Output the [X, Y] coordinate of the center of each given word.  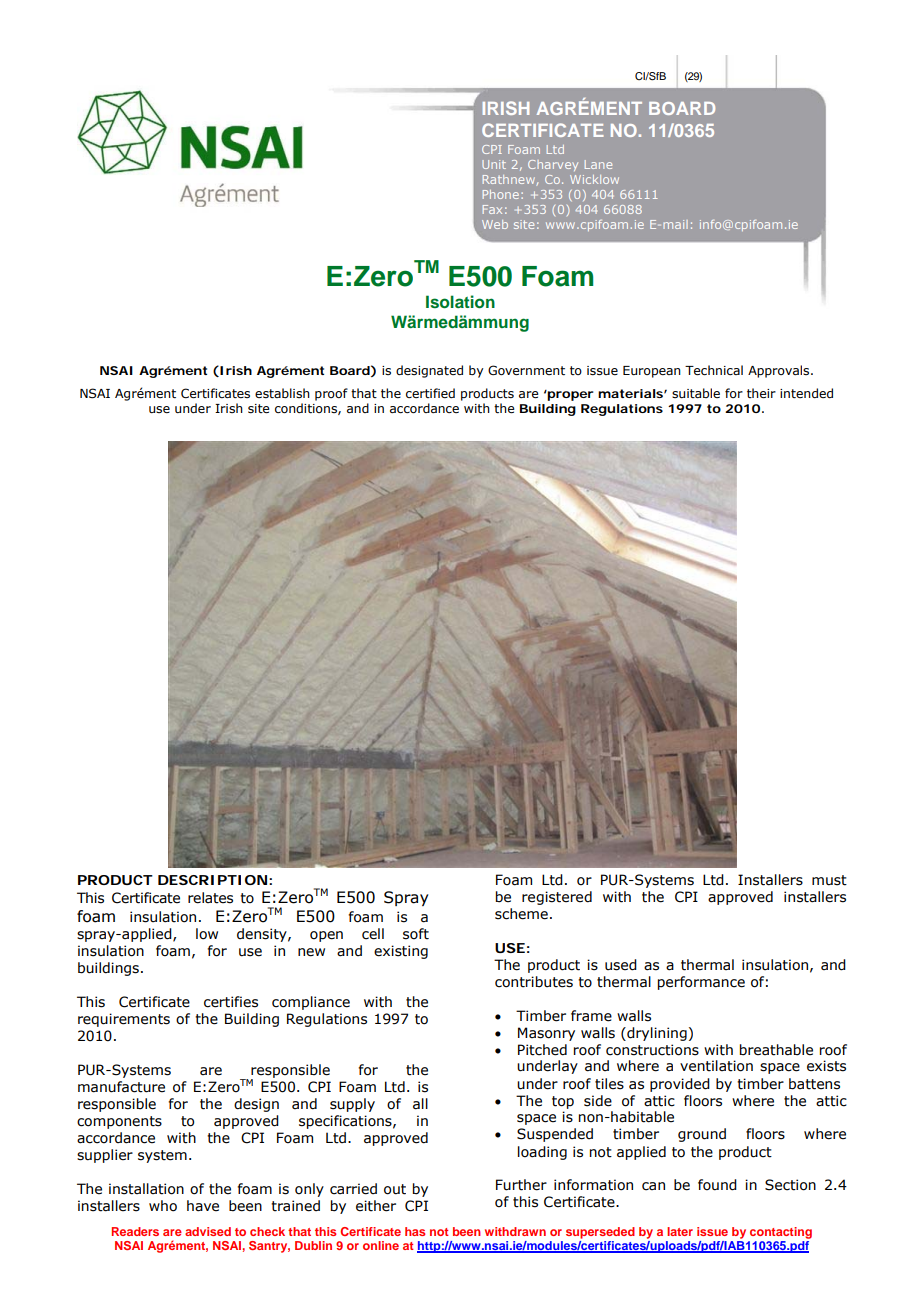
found [717, 1185]
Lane [598, 164]
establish [282, 393]
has [415, 1231]
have [203, 1206]
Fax [492, 209]
